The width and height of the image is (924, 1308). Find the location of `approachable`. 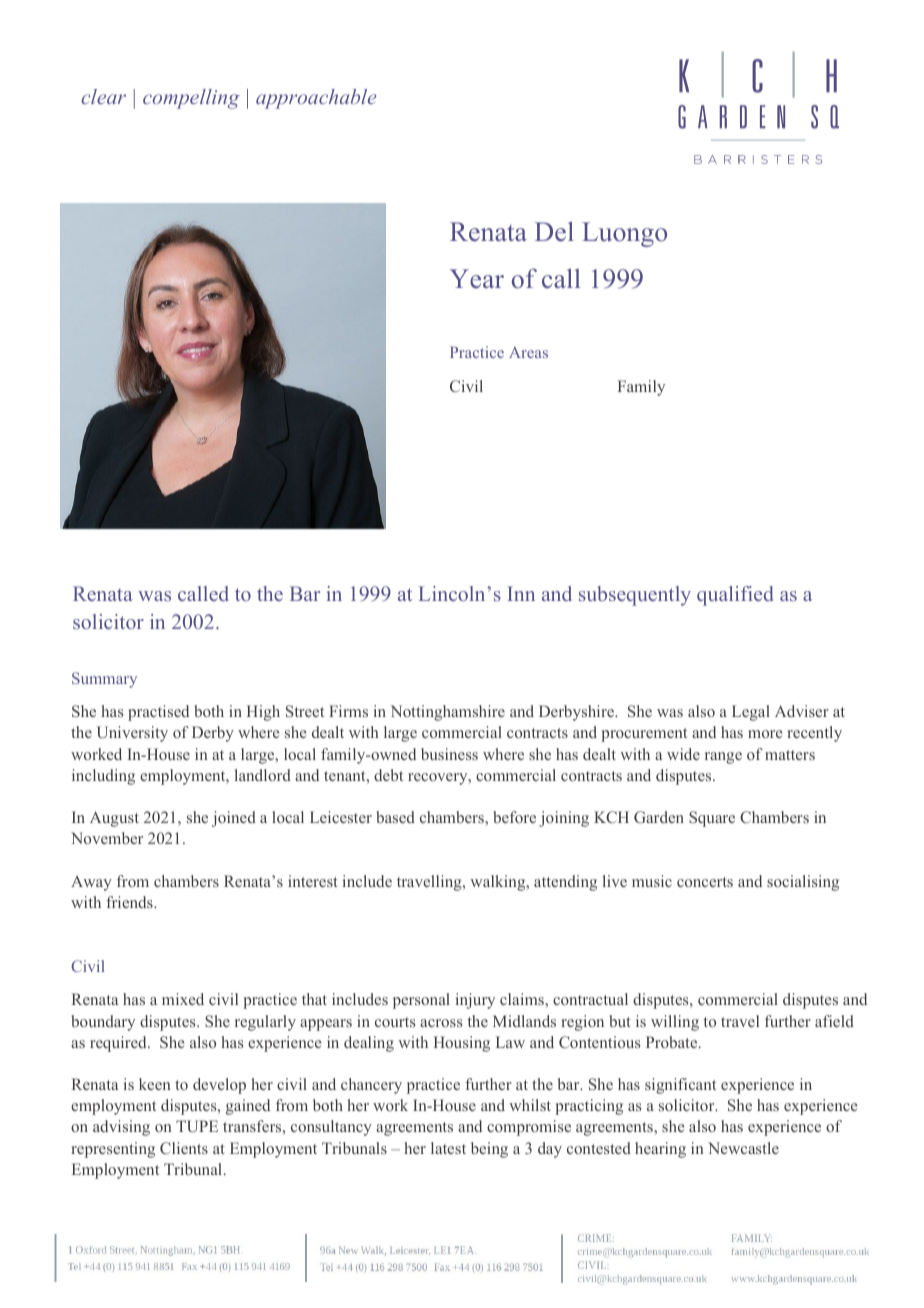

approachable is located at coordinates (316, 99).
